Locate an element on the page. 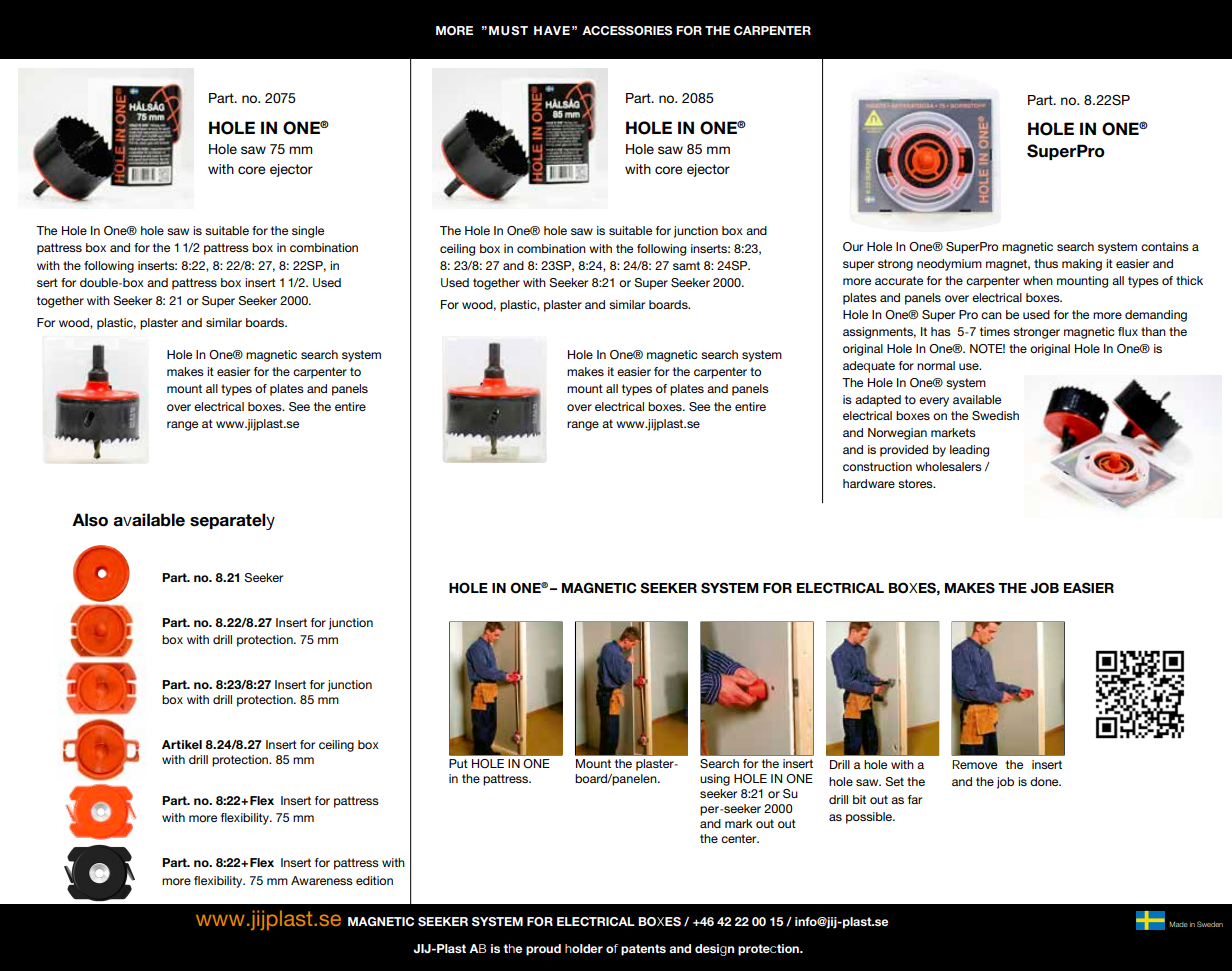 Image resolution: width=1232 pixels, height=971 pixels. Swedish is located at coordinates (995, 416).
